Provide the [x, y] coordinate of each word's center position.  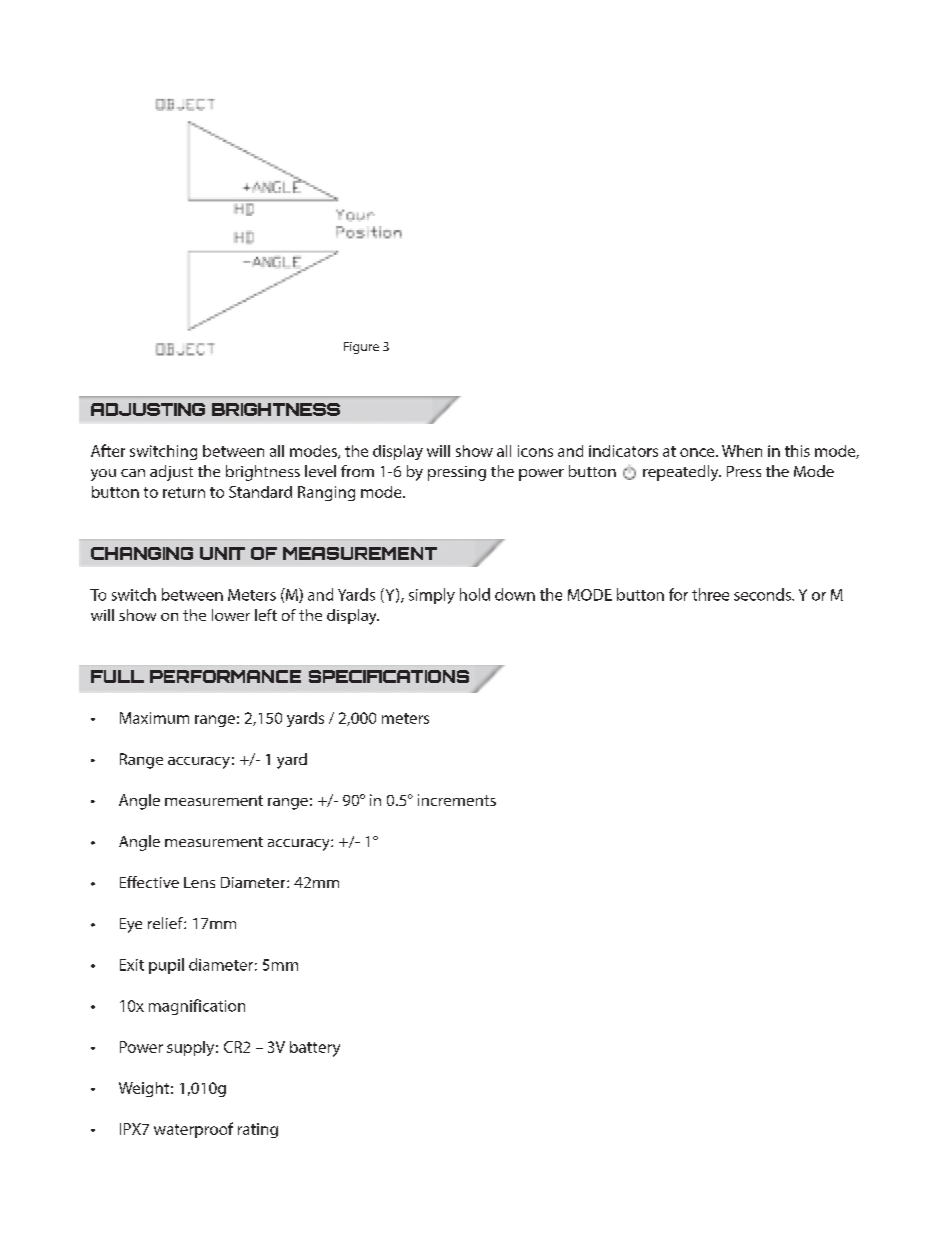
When [742, 451]
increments [457, 800]
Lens [199, 882]
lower [231, 615]
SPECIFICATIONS [389, 676]
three [710, 594]
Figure [361, 348]
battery [315, 1049]
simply [432, 596]
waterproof [193, 1130]
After [108, 450]
